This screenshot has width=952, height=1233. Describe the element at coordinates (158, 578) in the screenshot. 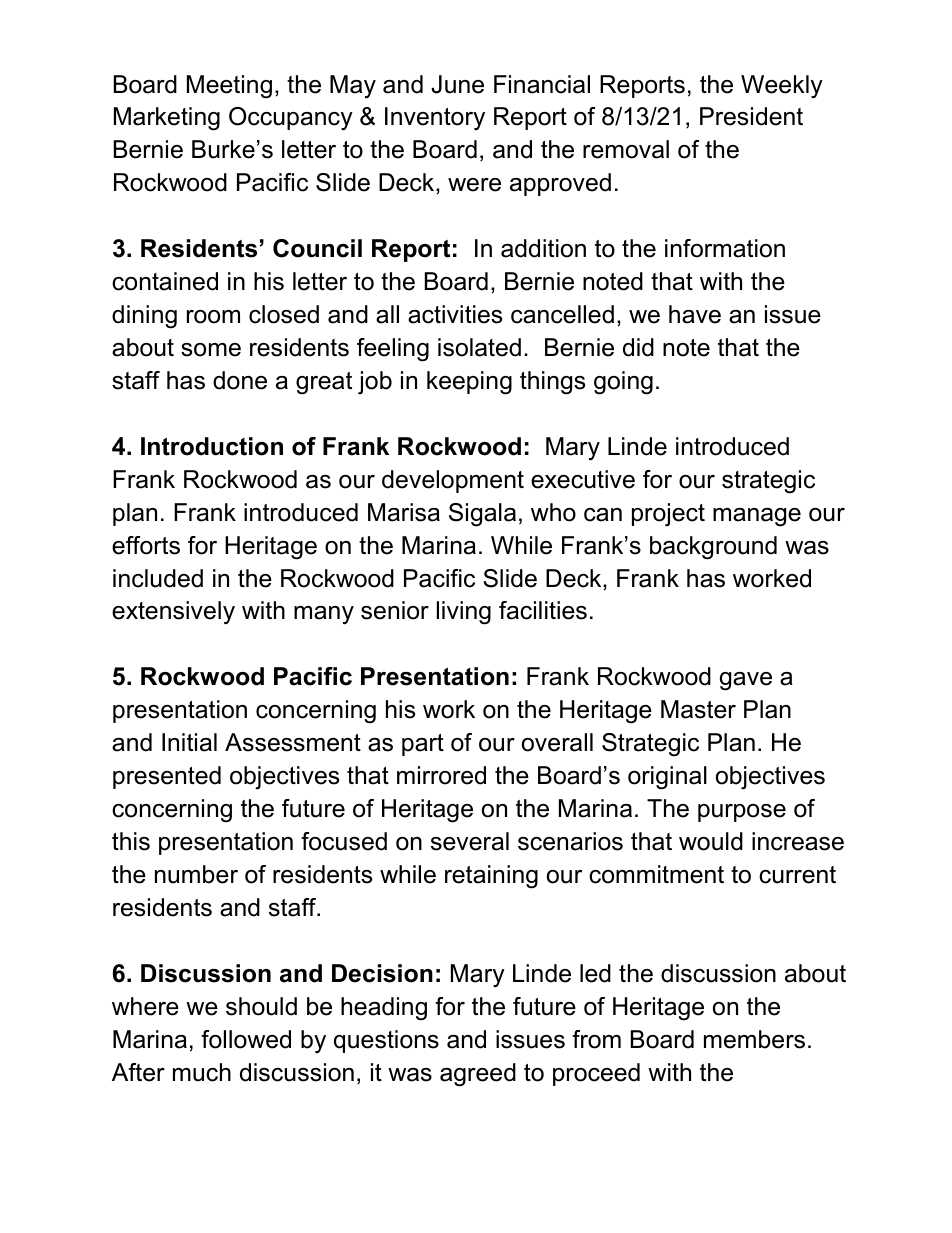

I see `included` at that location.
